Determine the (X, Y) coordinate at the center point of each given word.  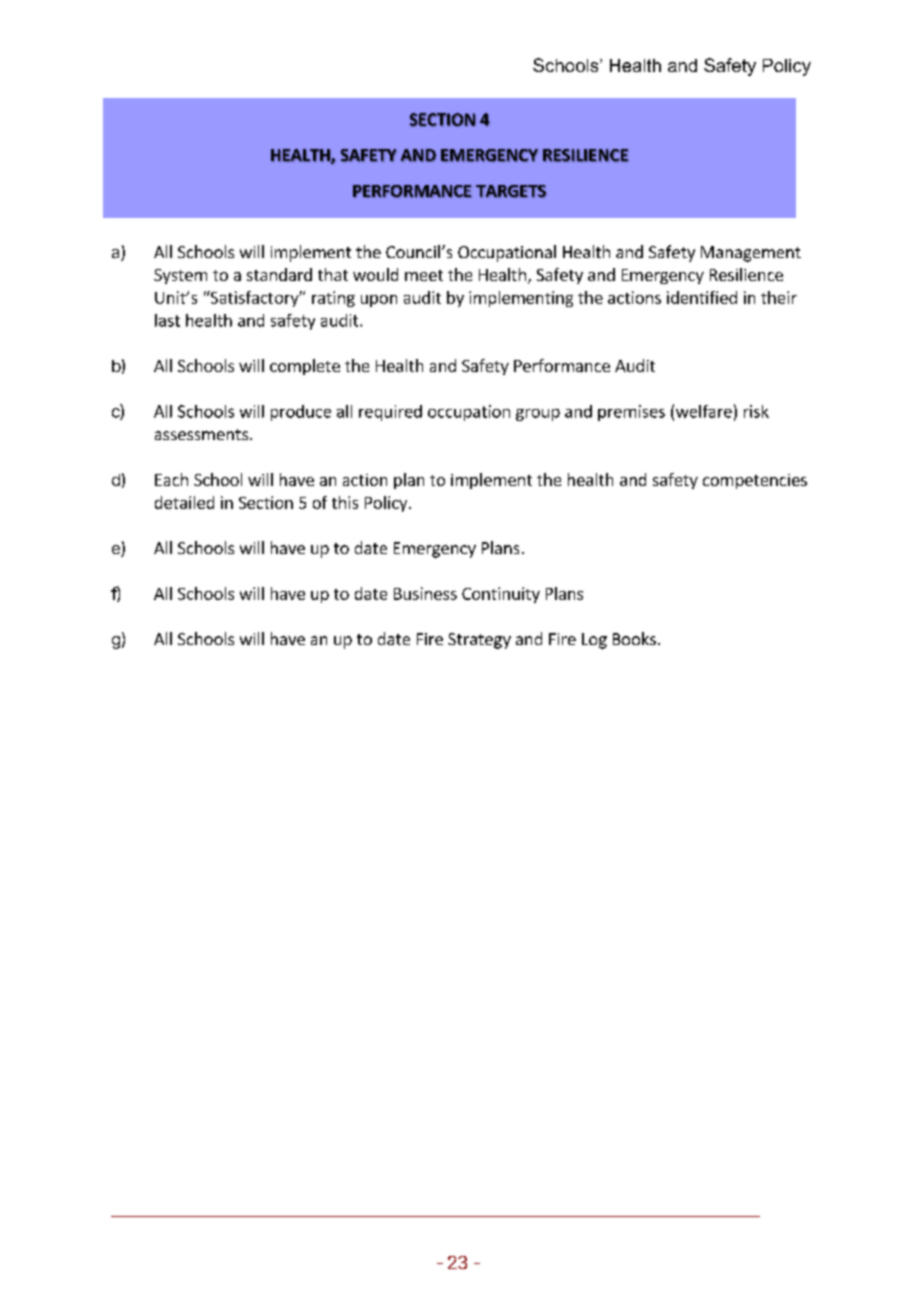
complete (305, 367)
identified (702, 297)
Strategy (479, 641)
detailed (184, 502)
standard (279, 274)
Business (425, 593)
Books (634, 638)
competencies (755, 481)
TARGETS (511, 191)
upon (379, 301)
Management (751, 254)
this (345, 502)
